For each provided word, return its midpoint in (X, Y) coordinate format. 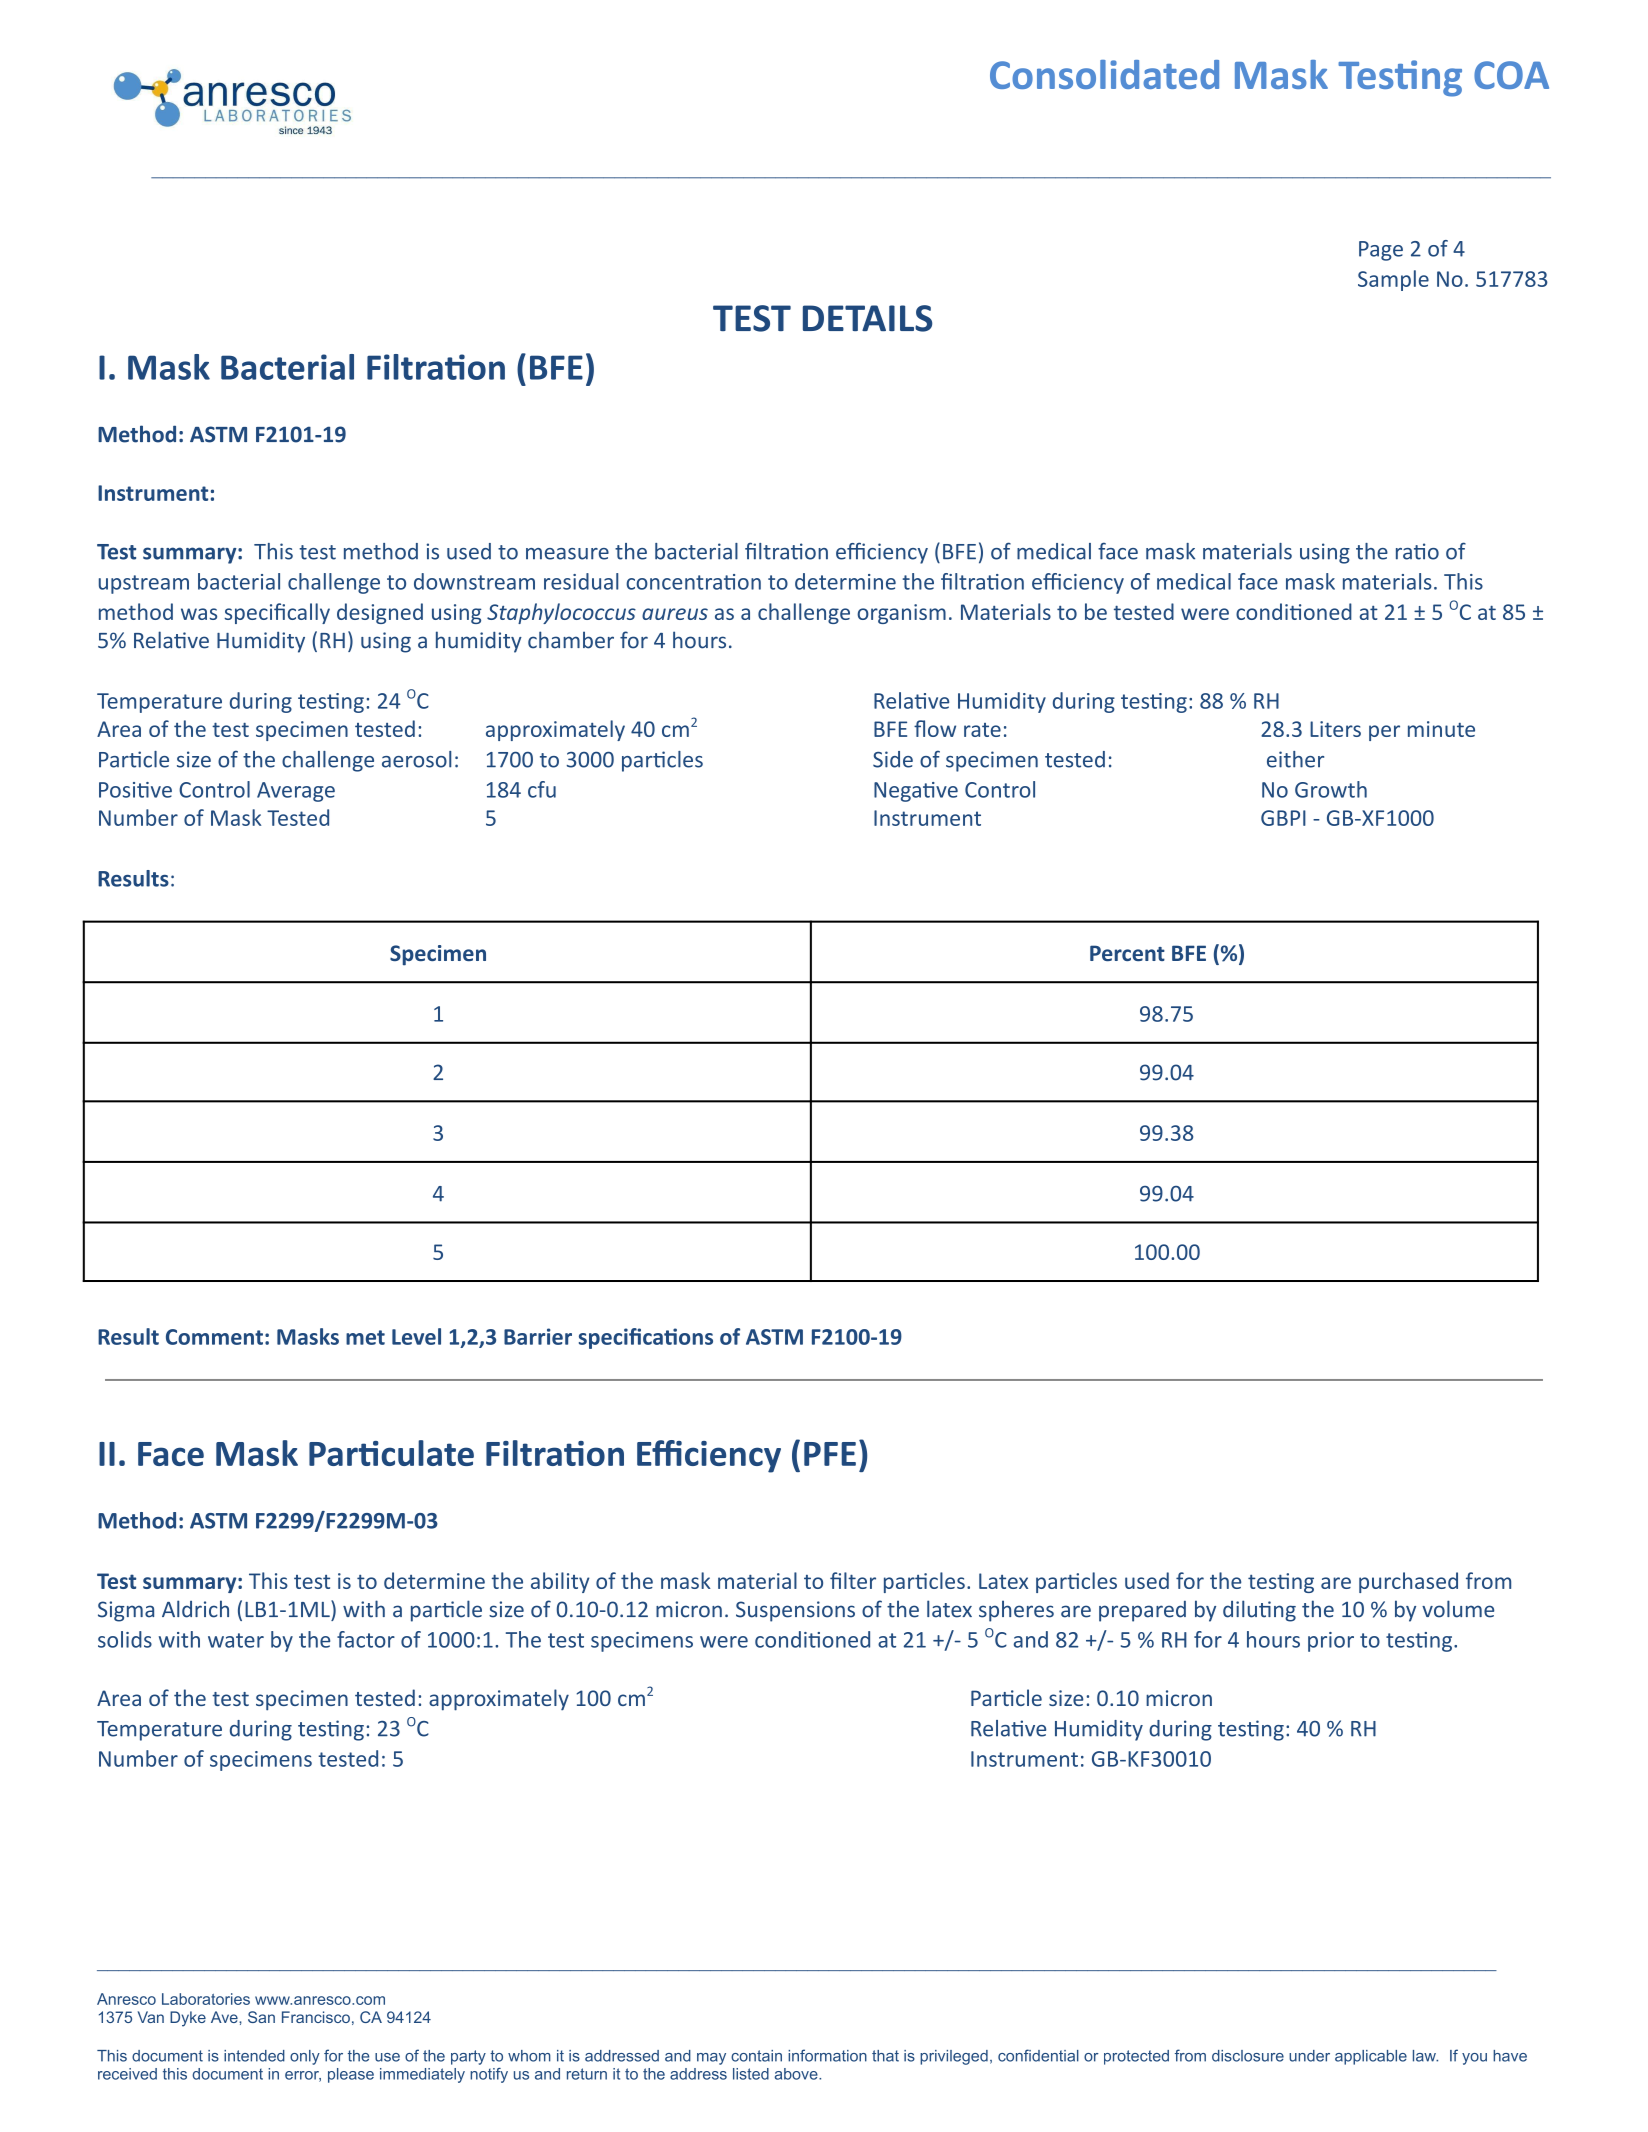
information (827, 2055)
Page (1381, 251)
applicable (1371, 2057)
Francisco (316, 2017)
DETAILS (867, 318)
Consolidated (1104, 74)
